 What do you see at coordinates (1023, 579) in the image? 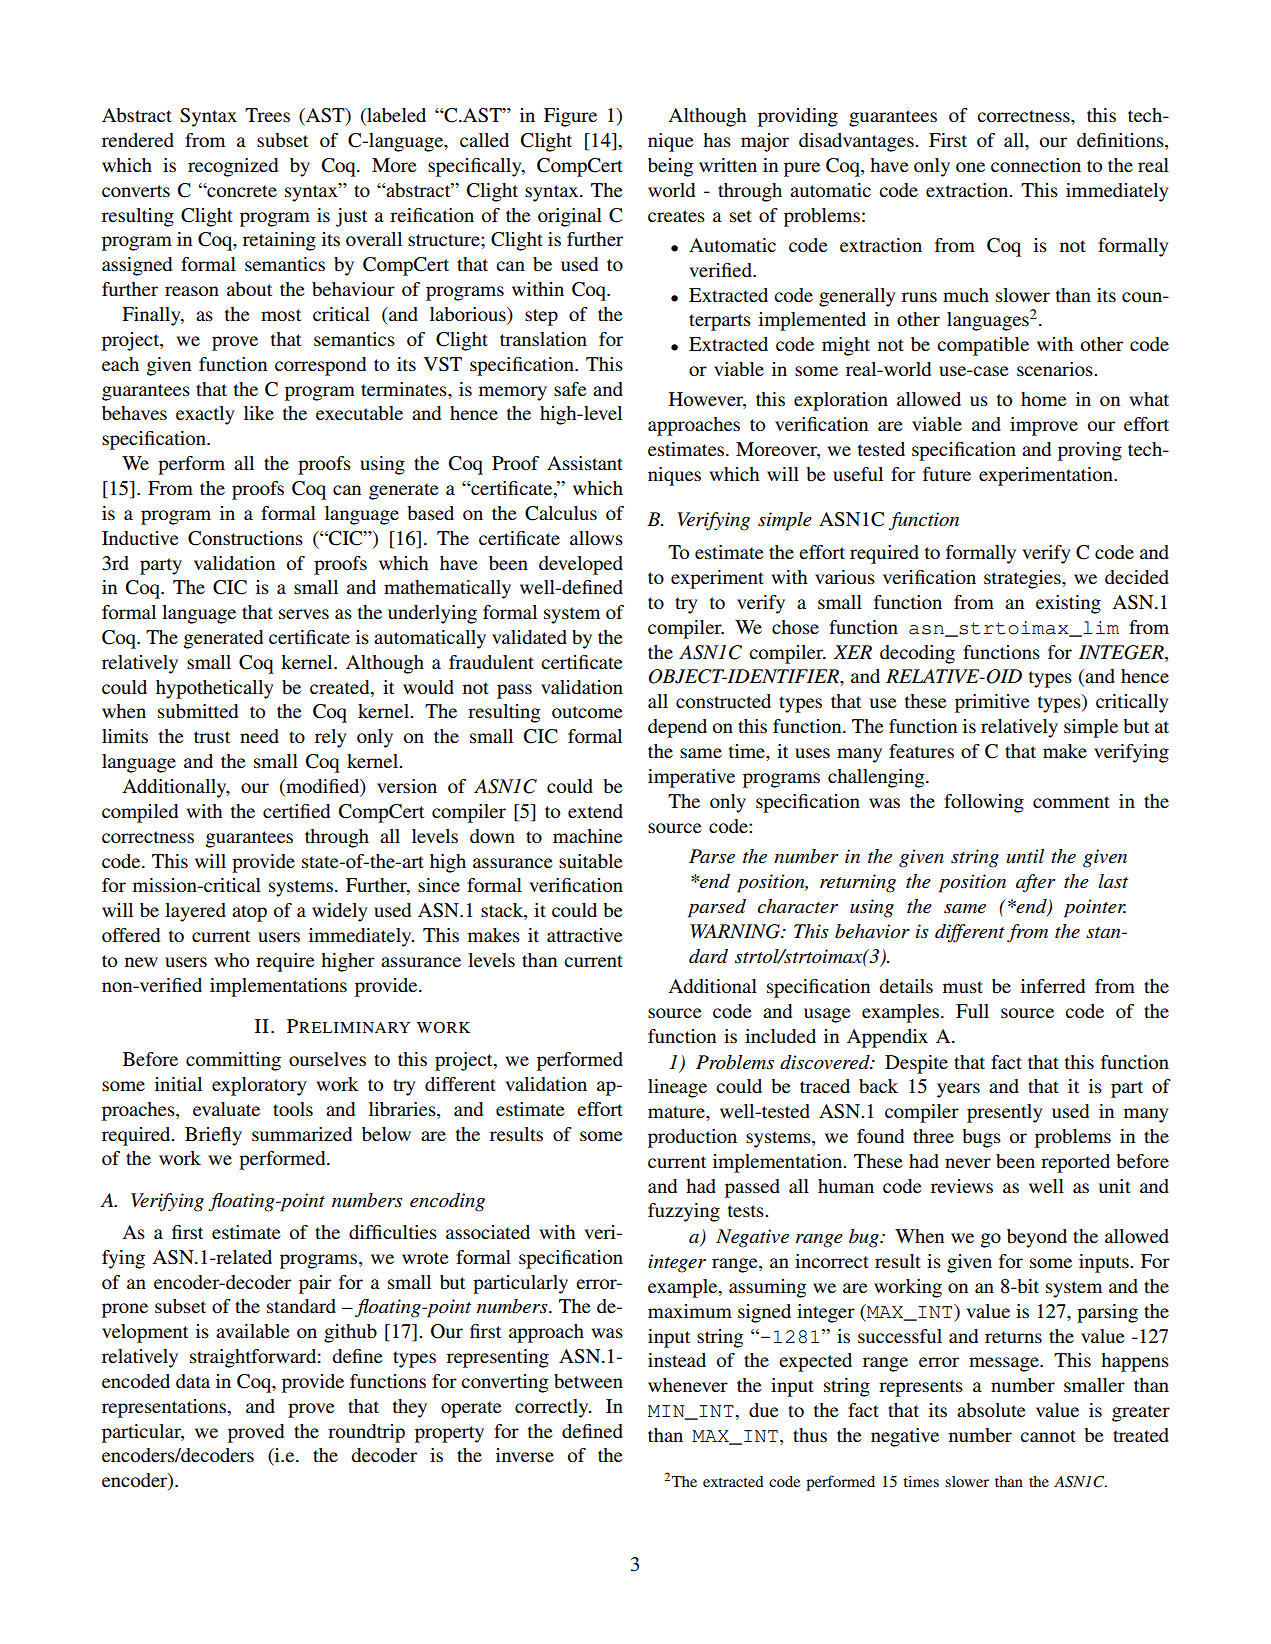
I see `strategies` at bounding box center [1023, 579].
